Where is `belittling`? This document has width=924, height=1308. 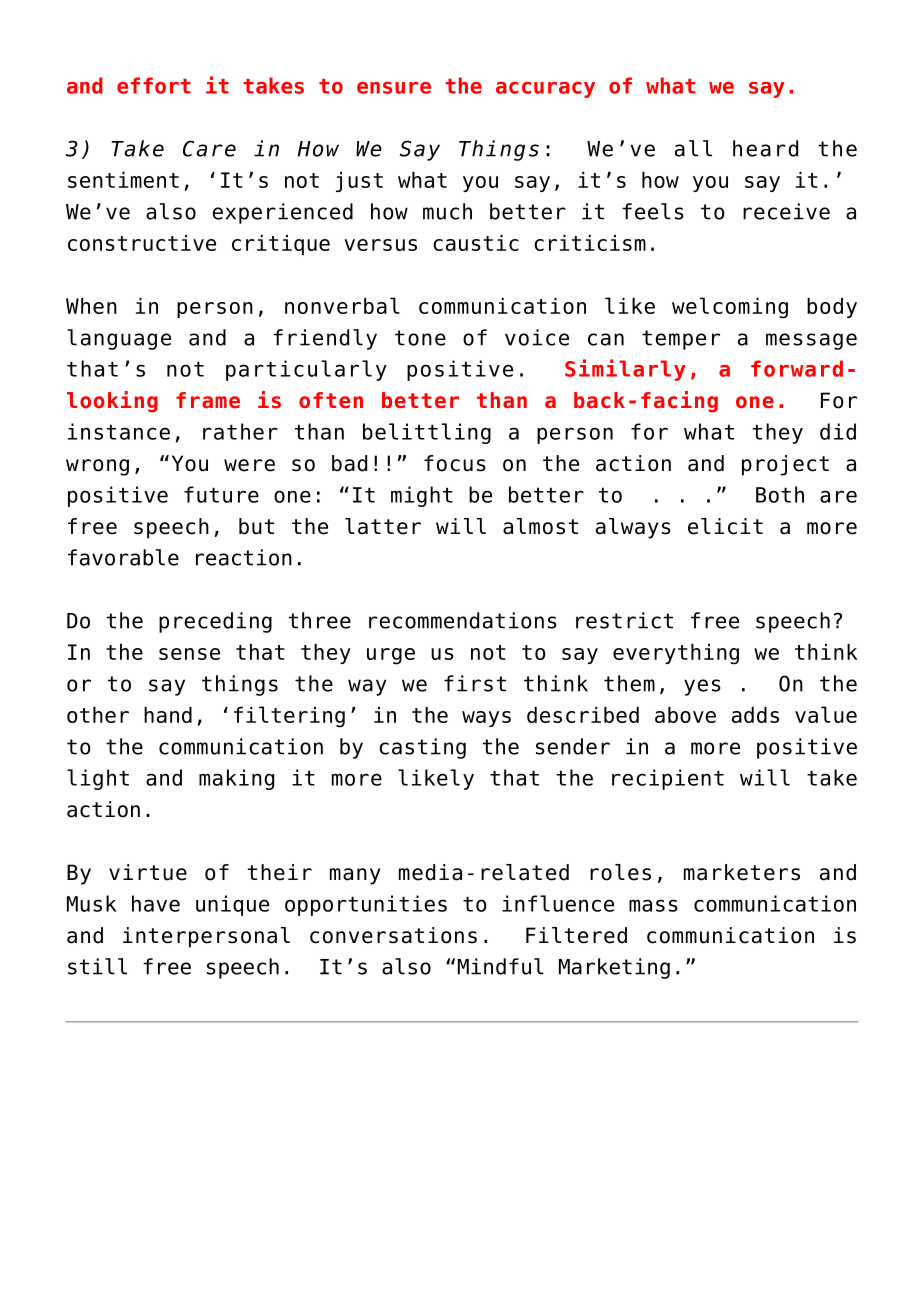 belittling is located at coordinates (427, 433).
